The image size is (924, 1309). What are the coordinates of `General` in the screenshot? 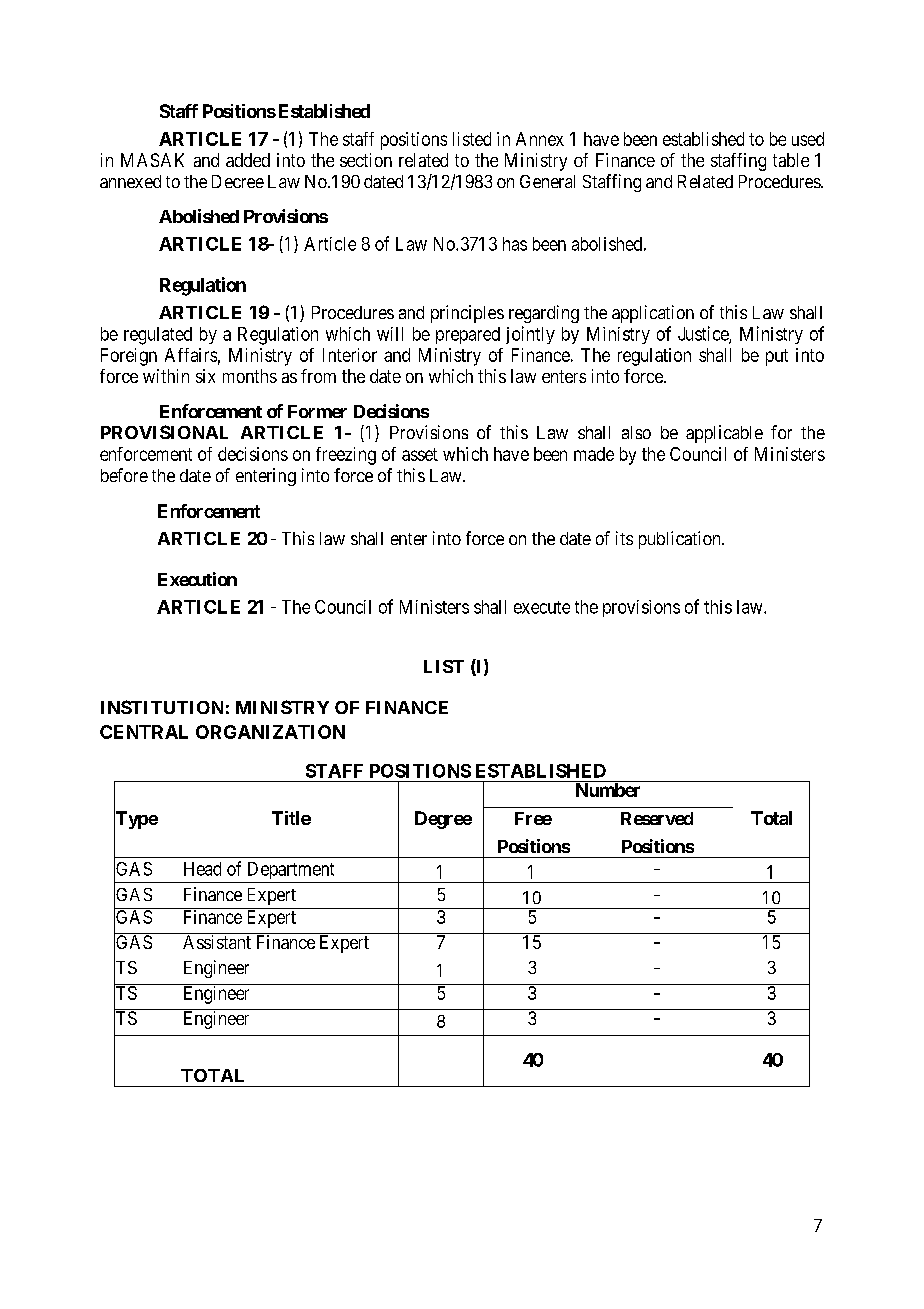 It's located at (547, 181).
